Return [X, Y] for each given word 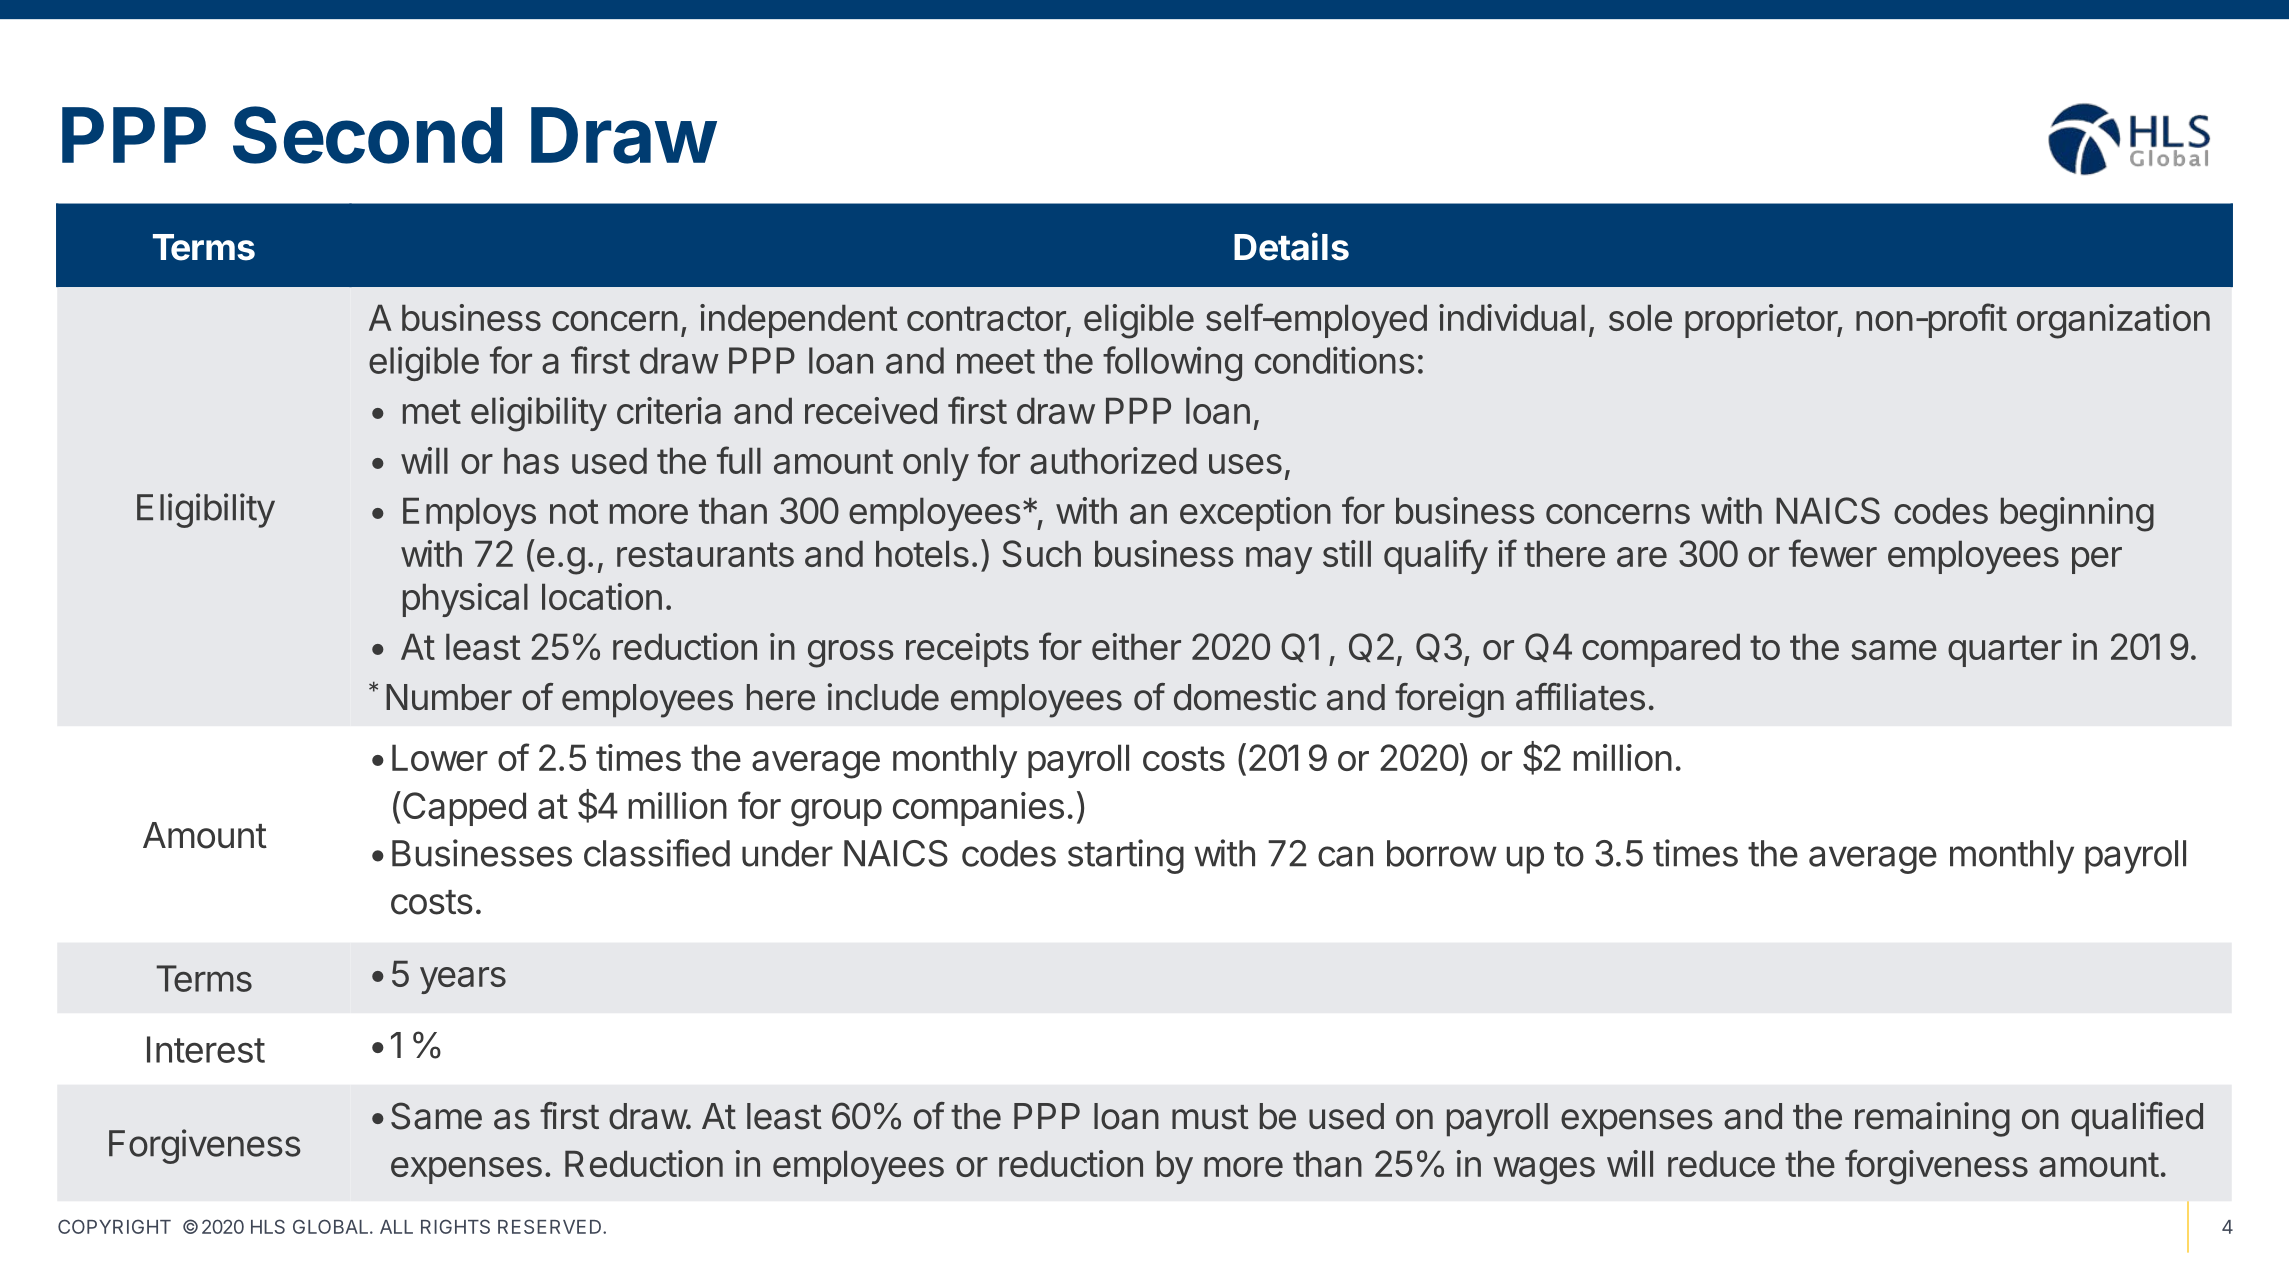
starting [1126, 856]
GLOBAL [332, 1226]
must [1210, 1117]
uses [1245, 464]
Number [449, 697]
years [463, 980]
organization [2113, 321]
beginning [2077, 514]
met [432, 411]
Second [367, 135]
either [1136, 646]
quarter [2005, 651]
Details [1291, 246]
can [1345, 856]
